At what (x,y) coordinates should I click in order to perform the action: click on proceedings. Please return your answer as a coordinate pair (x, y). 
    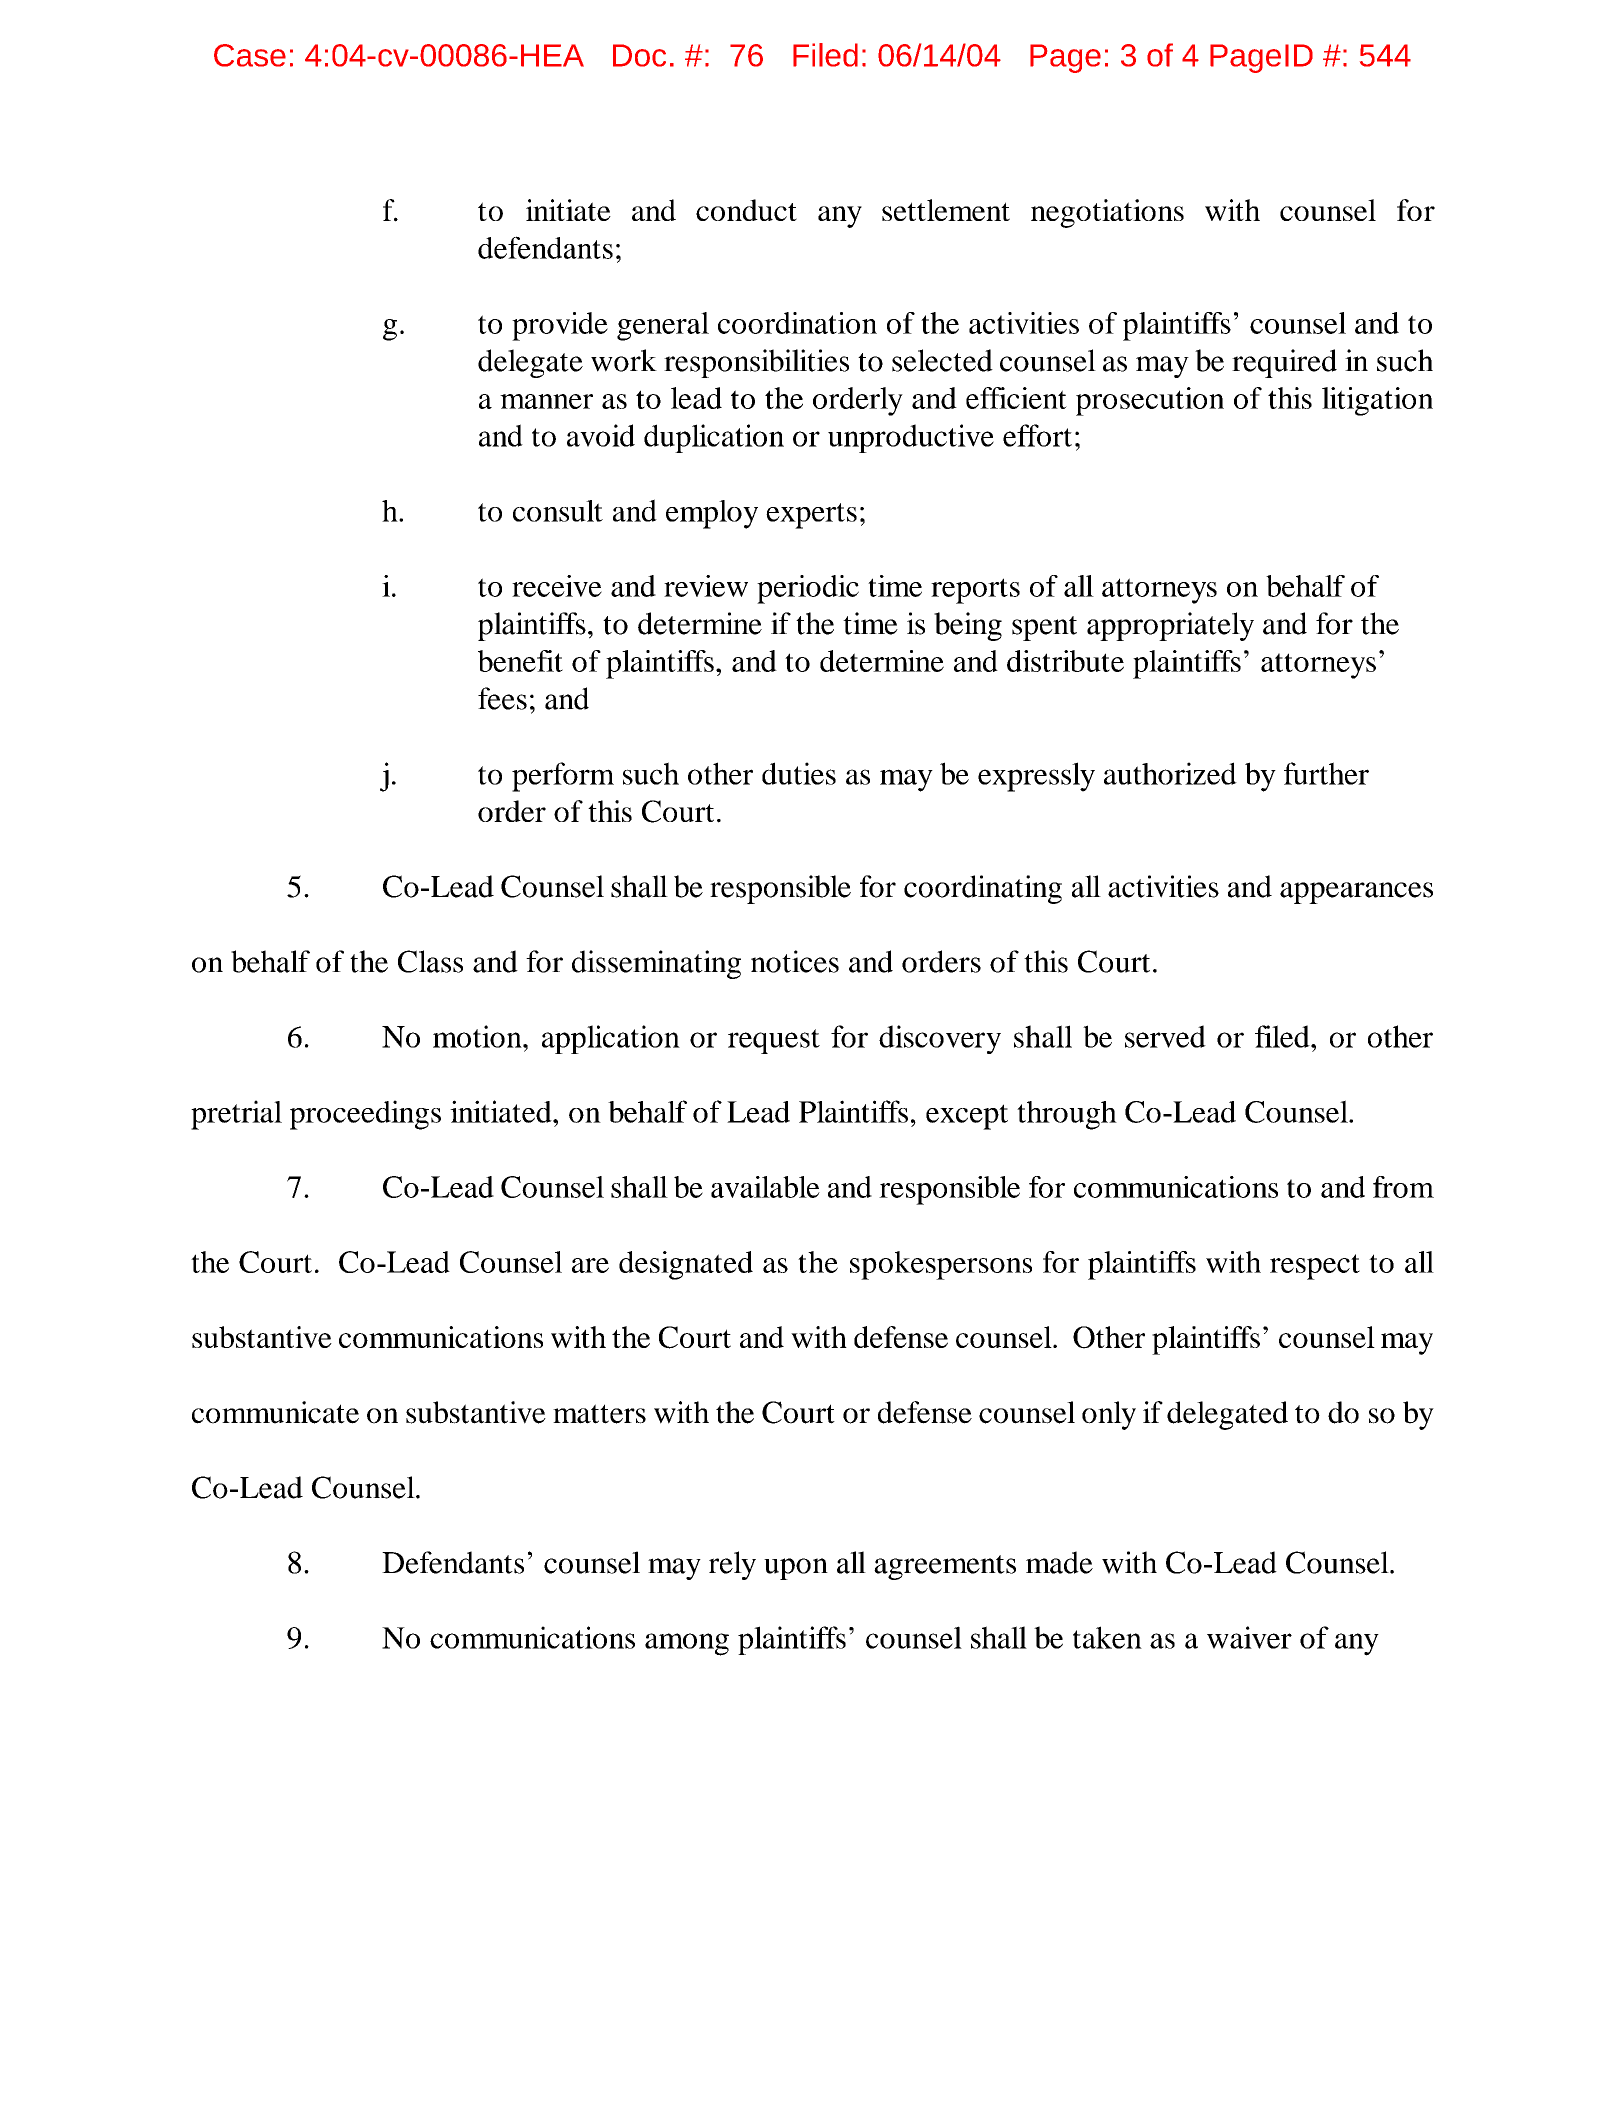
    Looking at the image, I should click on (365, 1115).
